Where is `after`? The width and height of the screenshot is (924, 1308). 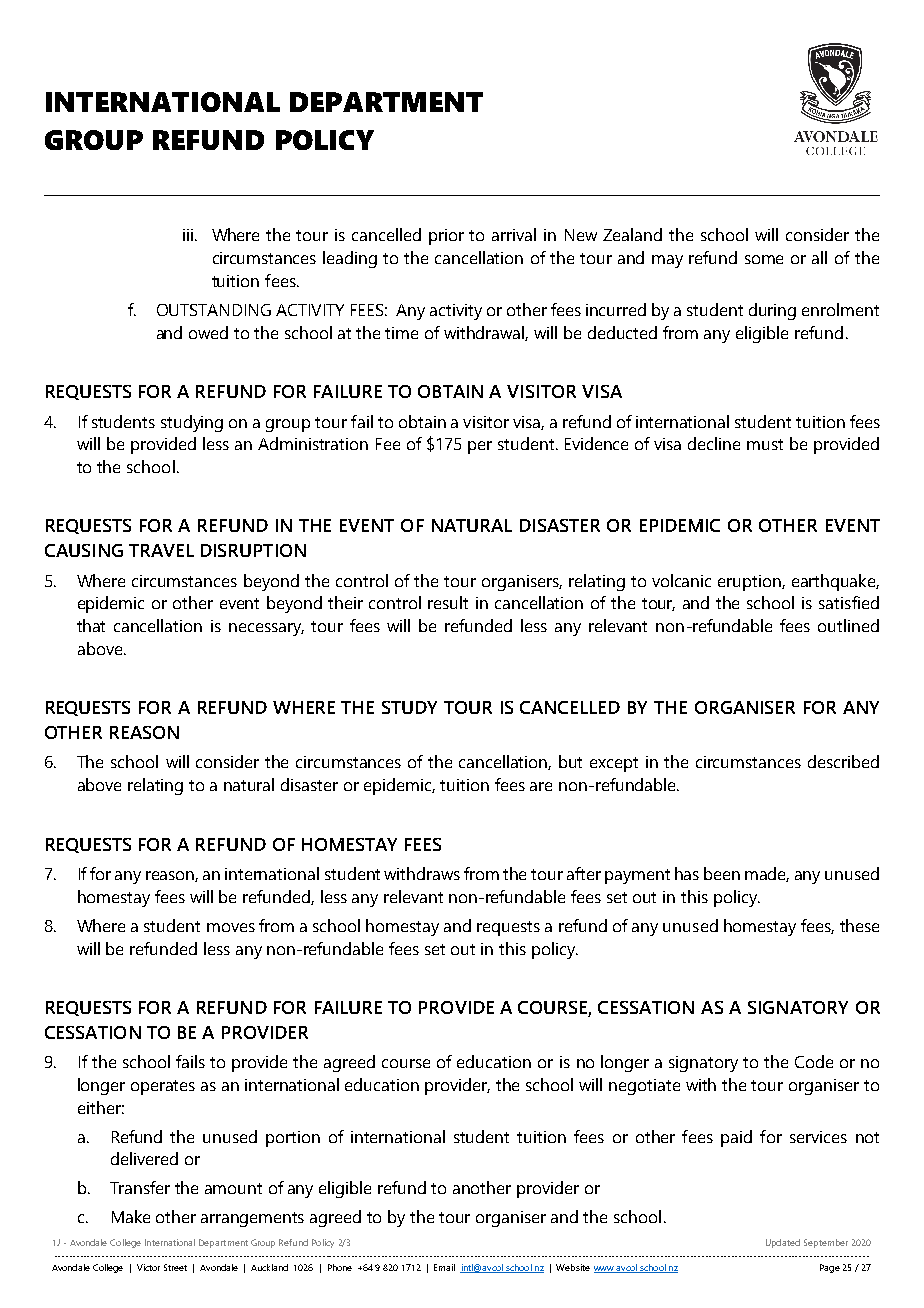
after is located at coordinates (584, 873).
